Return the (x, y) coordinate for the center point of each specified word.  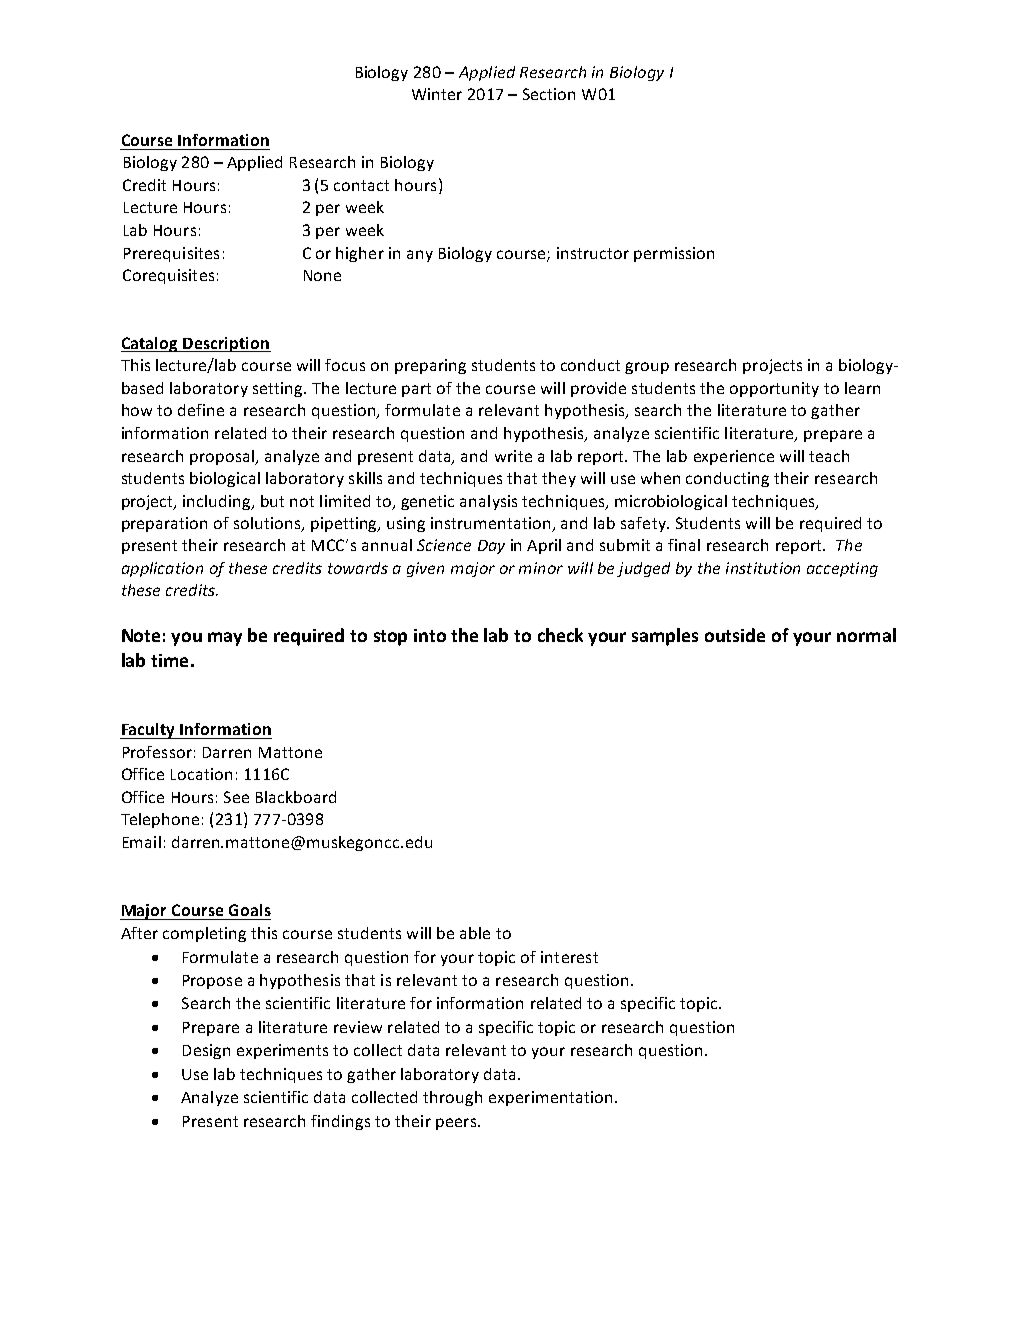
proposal (223, 457)
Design (206, 1051)
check (560, 635)
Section (549, 94)
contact (361, 185)
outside (735, 635)
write (513, 456)
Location (201, 774)
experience (734, 457)
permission (674, 254)
